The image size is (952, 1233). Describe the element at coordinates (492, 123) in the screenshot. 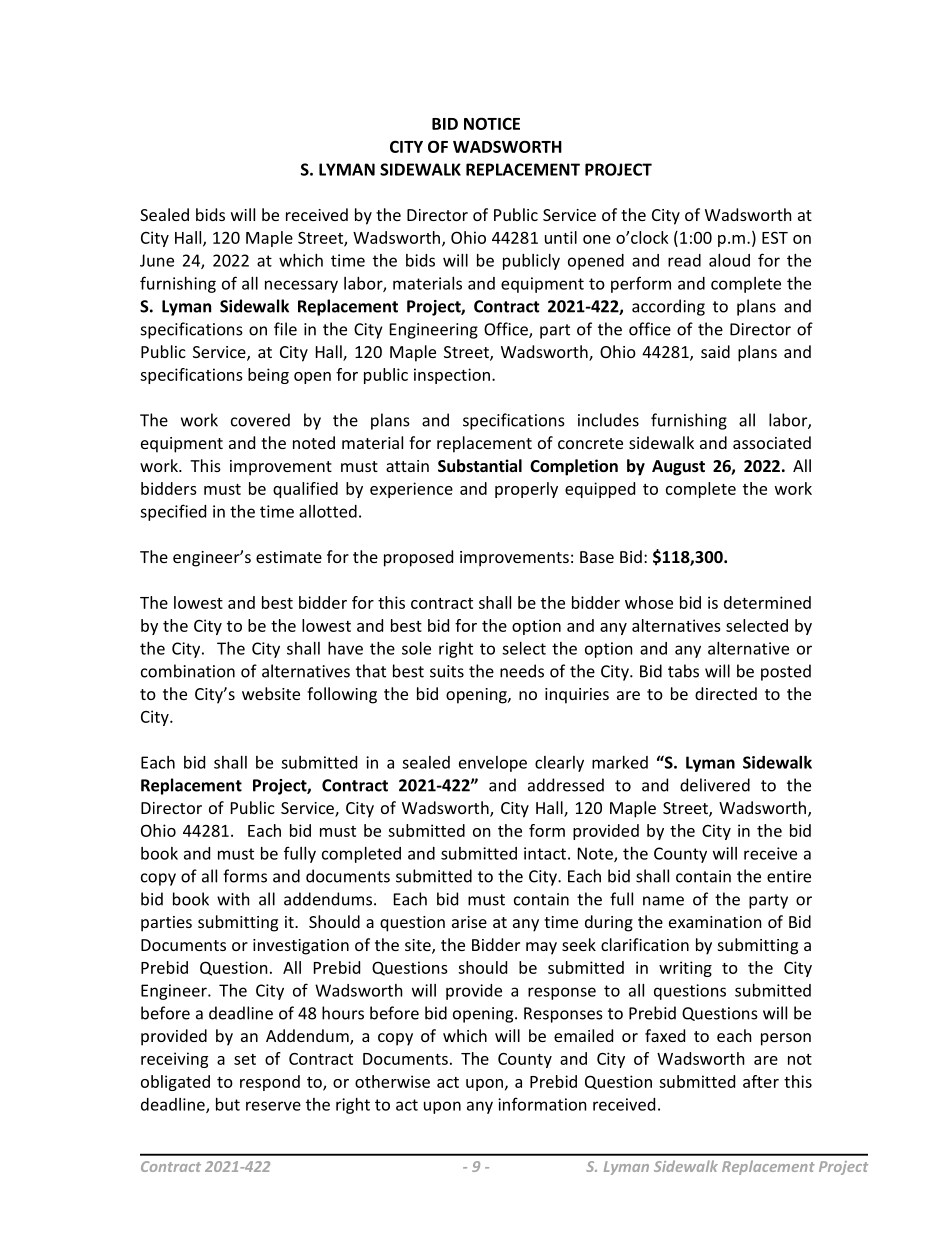

I see `NOTICE` at that location.
